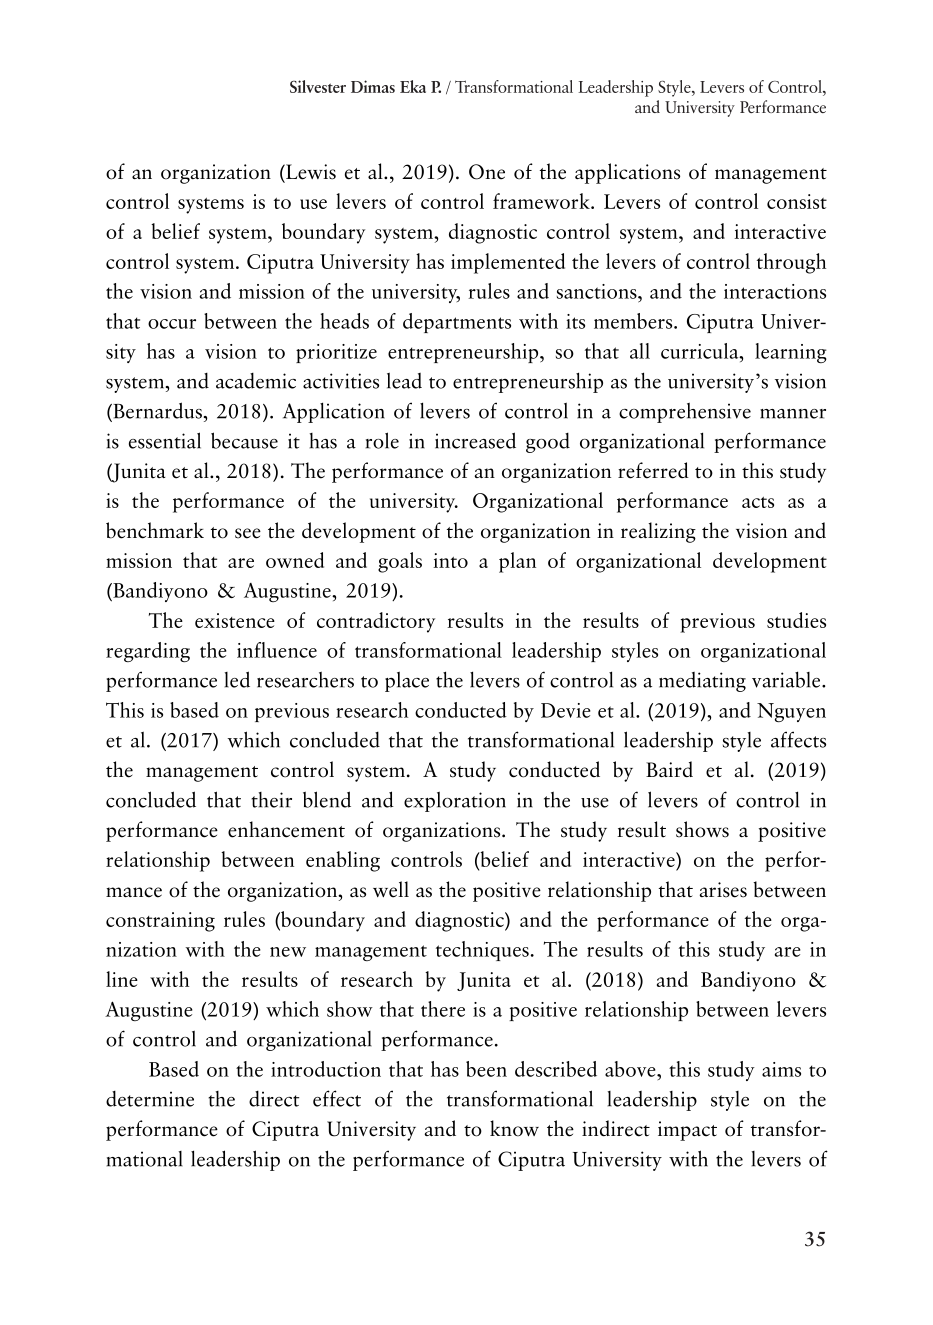  I want to click on their, so click(271, 800).
